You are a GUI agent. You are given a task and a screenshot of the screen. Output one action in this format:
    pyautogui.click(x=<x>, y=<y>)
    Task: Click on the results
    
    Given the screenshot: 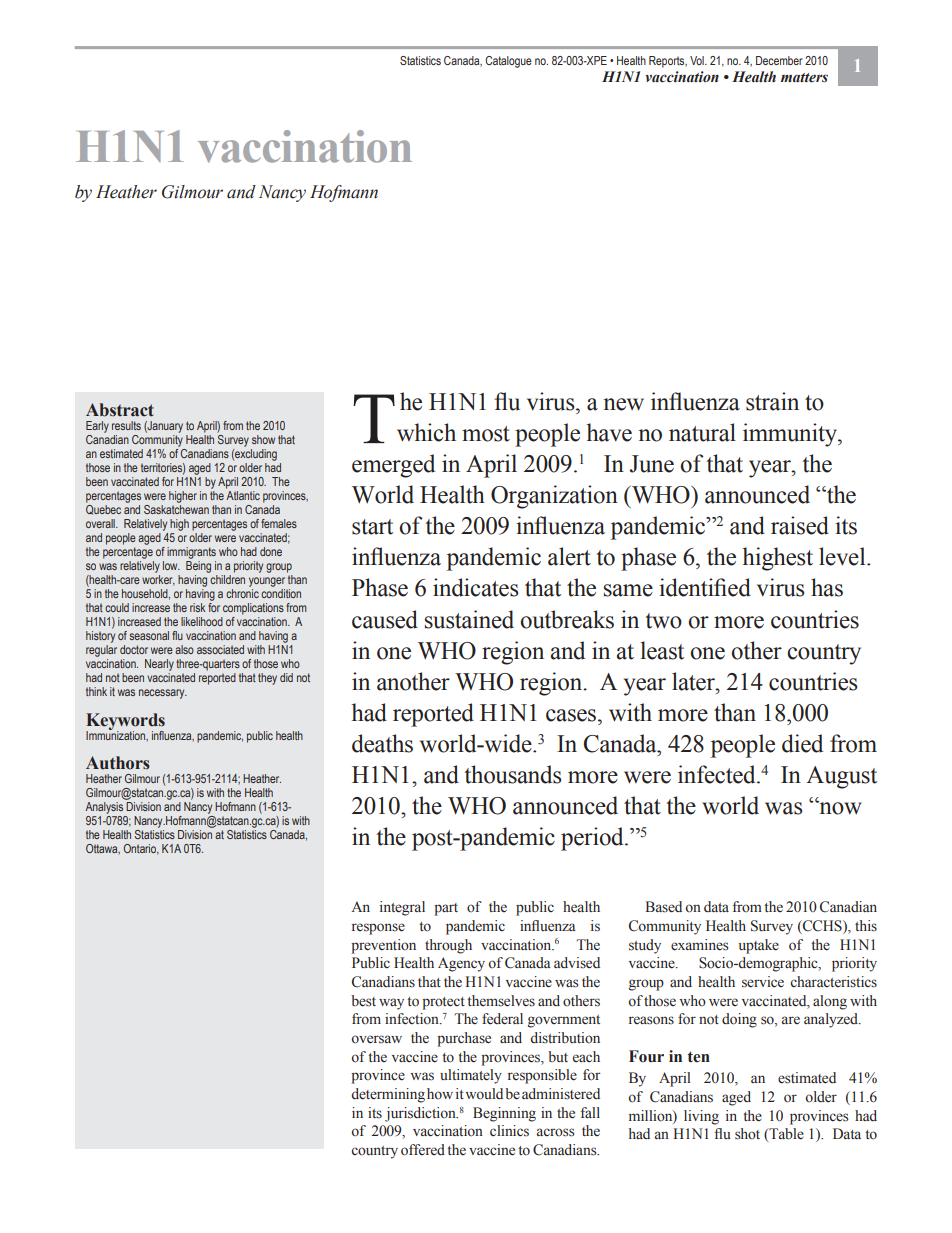 What is the action you would take?
    pyautogui.click(x=126, y=425)
